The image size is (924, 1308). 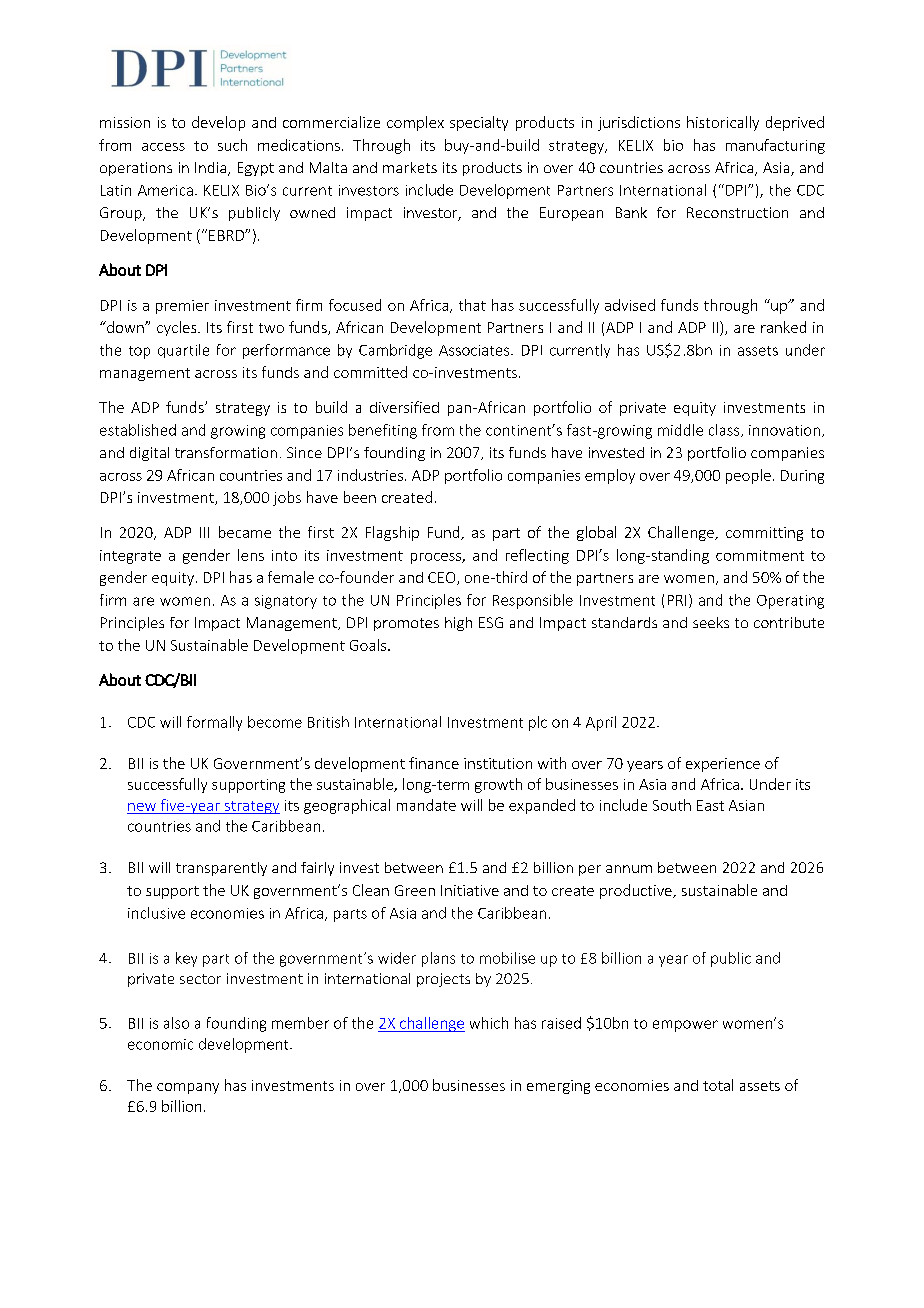 What do you see at coordinates (183, 351) in the screenshot?
I see `quartile` at bounding box center [183, 351].
